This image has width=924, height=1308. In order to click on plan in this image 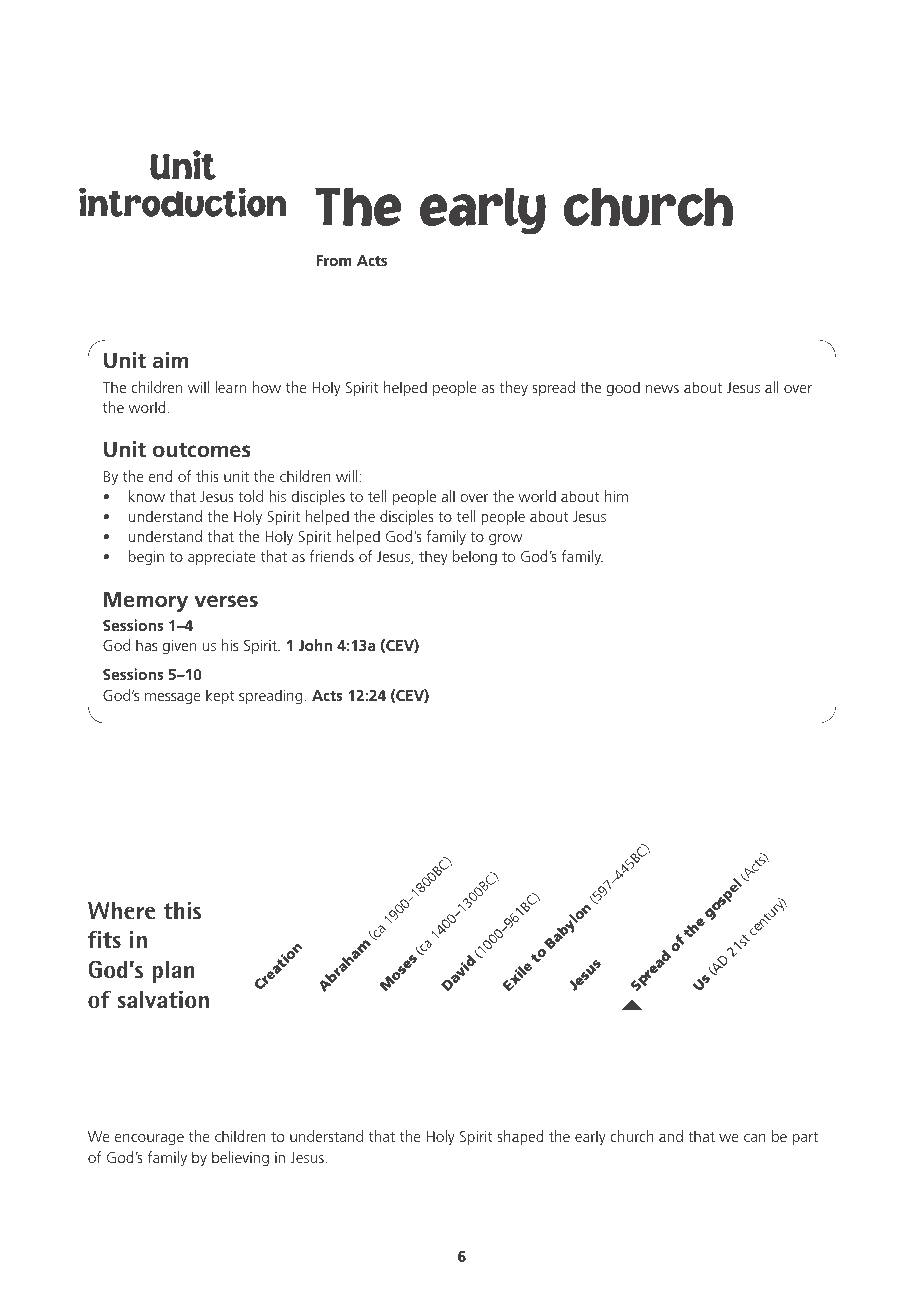, I will do `click(173, 972)`.
